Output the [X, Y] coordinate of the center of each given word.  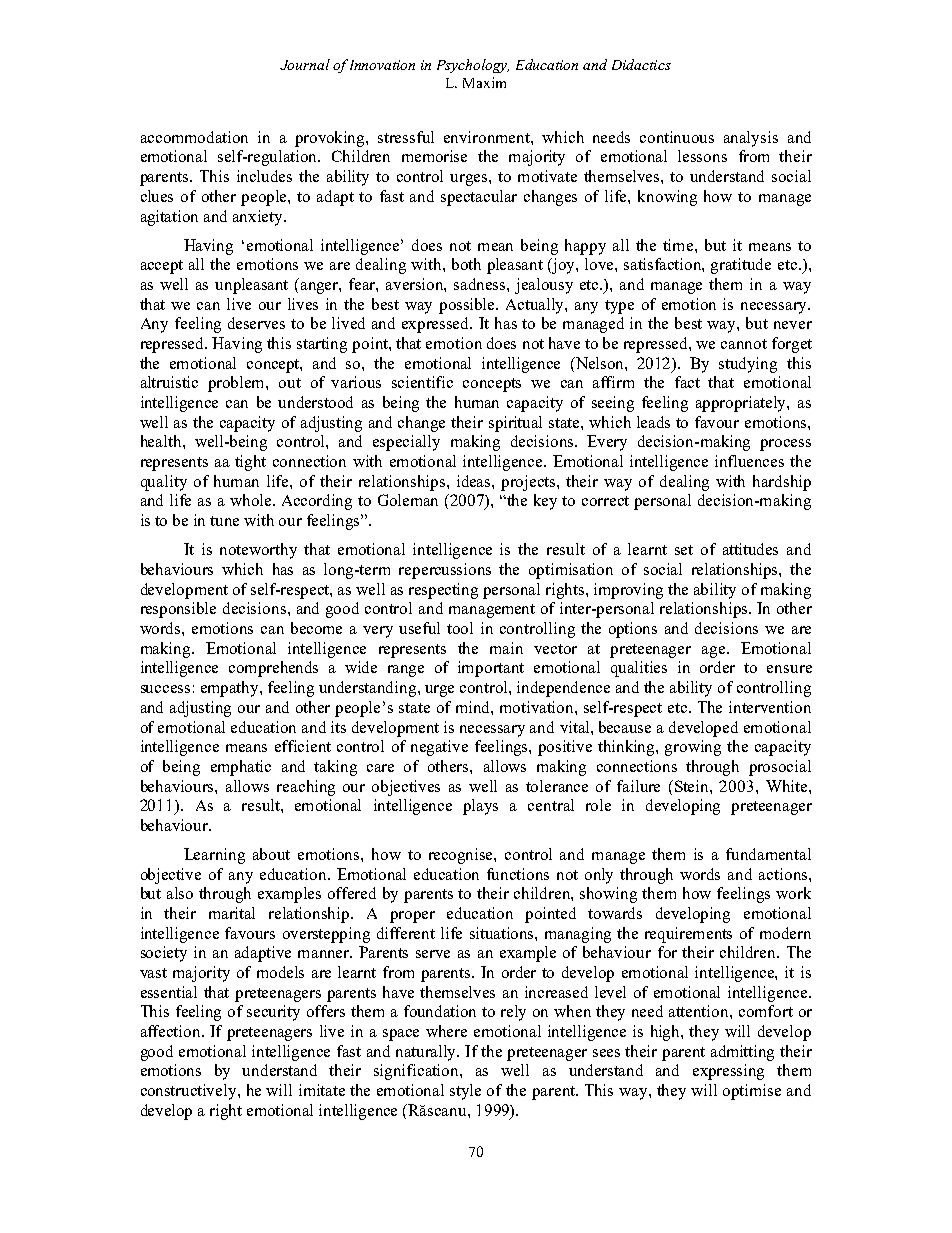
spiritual [515, 424]
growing [693, 748]
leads [653, 422]
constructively [190, 1092]
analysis [751, 139]
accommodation [194, 137]
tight [250, 463]
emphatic [241, 768]
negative [439, 748]
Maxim [484, 82]
